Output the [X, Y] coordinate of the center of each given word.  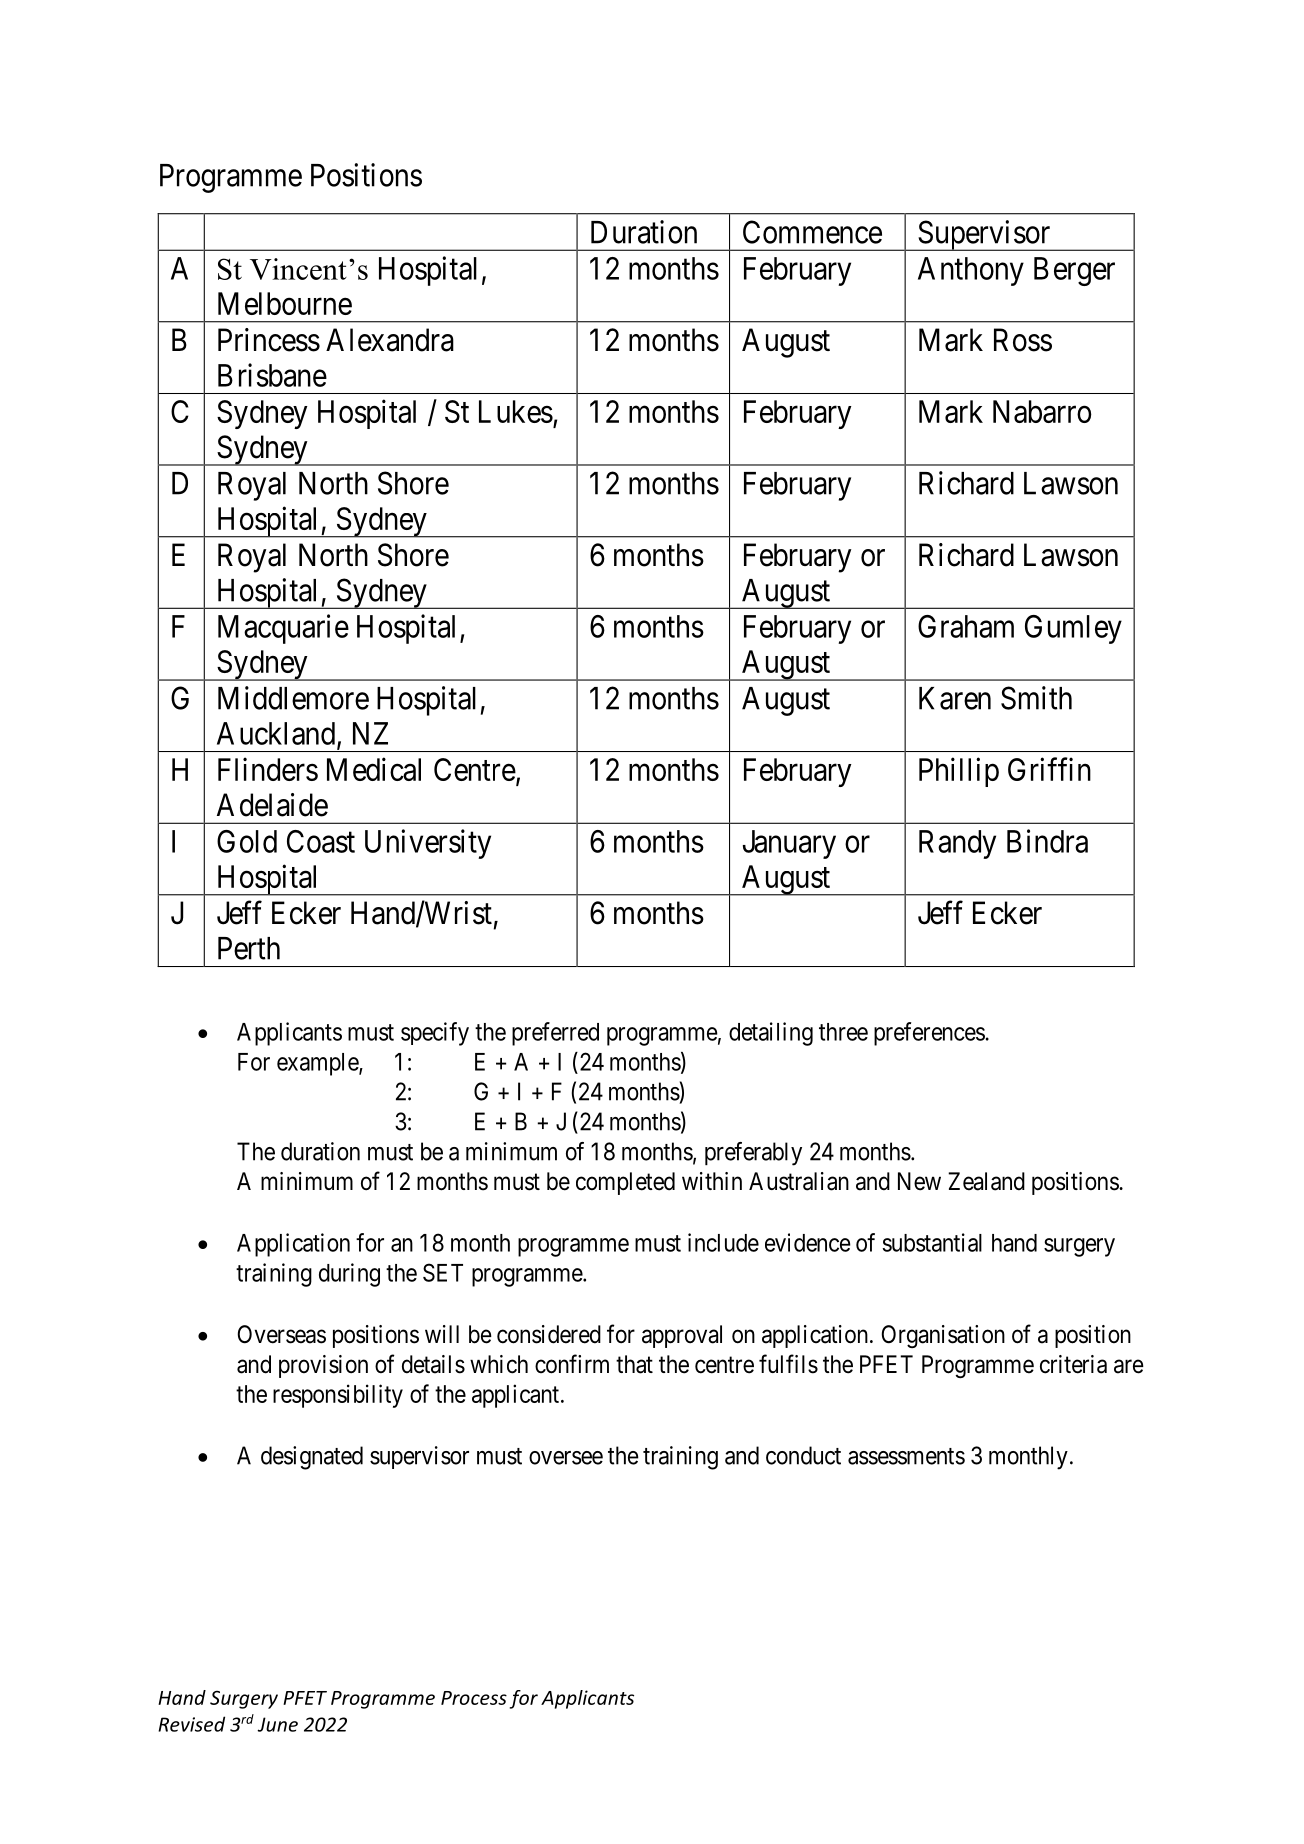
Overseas [281, 1334]
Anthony [971, 271]
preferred [555, 1034]
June [277, 1724]
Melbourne [285, 303]
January [789, 844]
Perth [249, 948]
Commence [812, 232]
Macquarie [283, 629]
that [634, 1364]
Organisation [943, 1336]
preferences [929, 1034]
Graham [966, 626]
